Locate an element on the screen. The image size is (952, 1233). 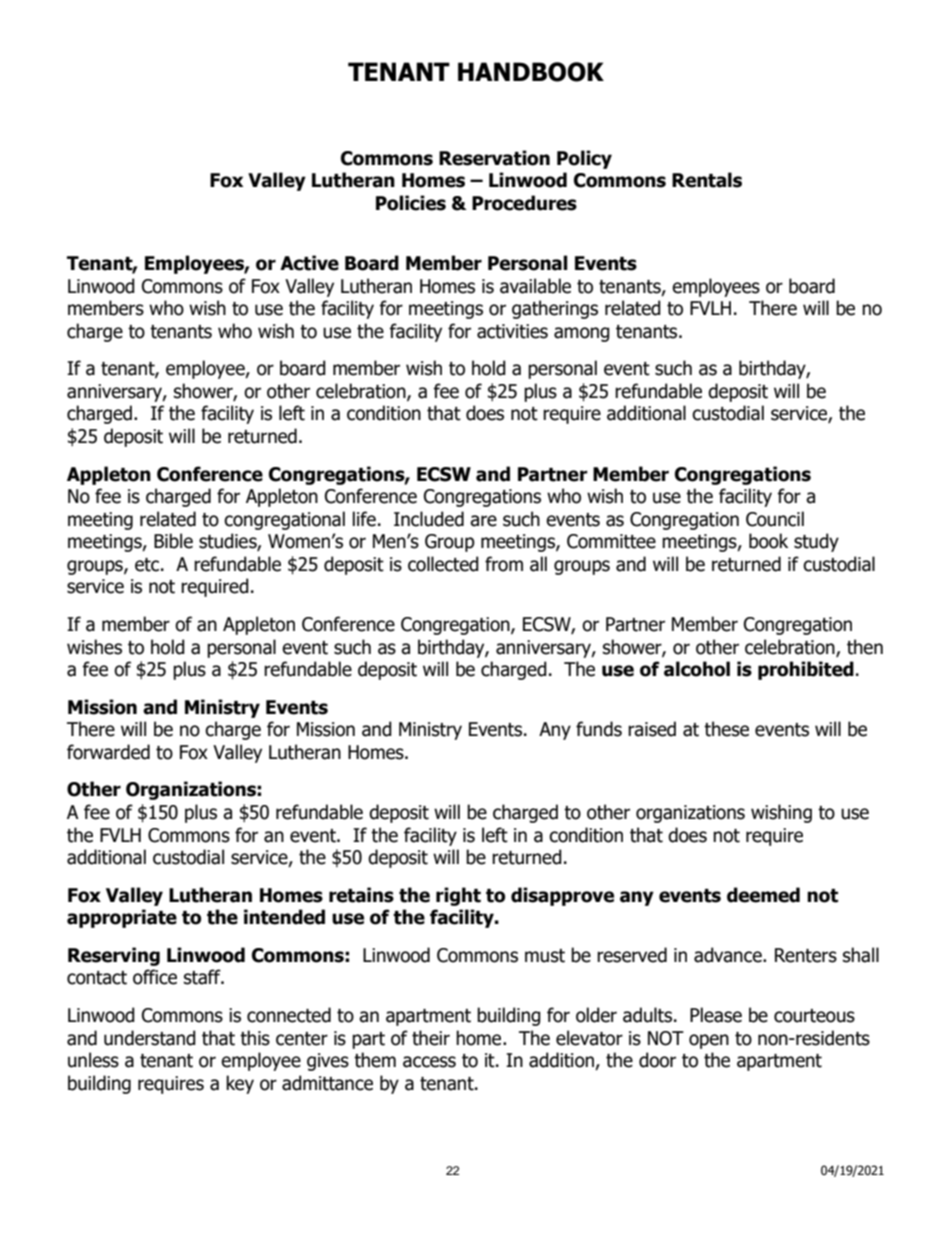
understand is located at coordinates (150, 1038).
